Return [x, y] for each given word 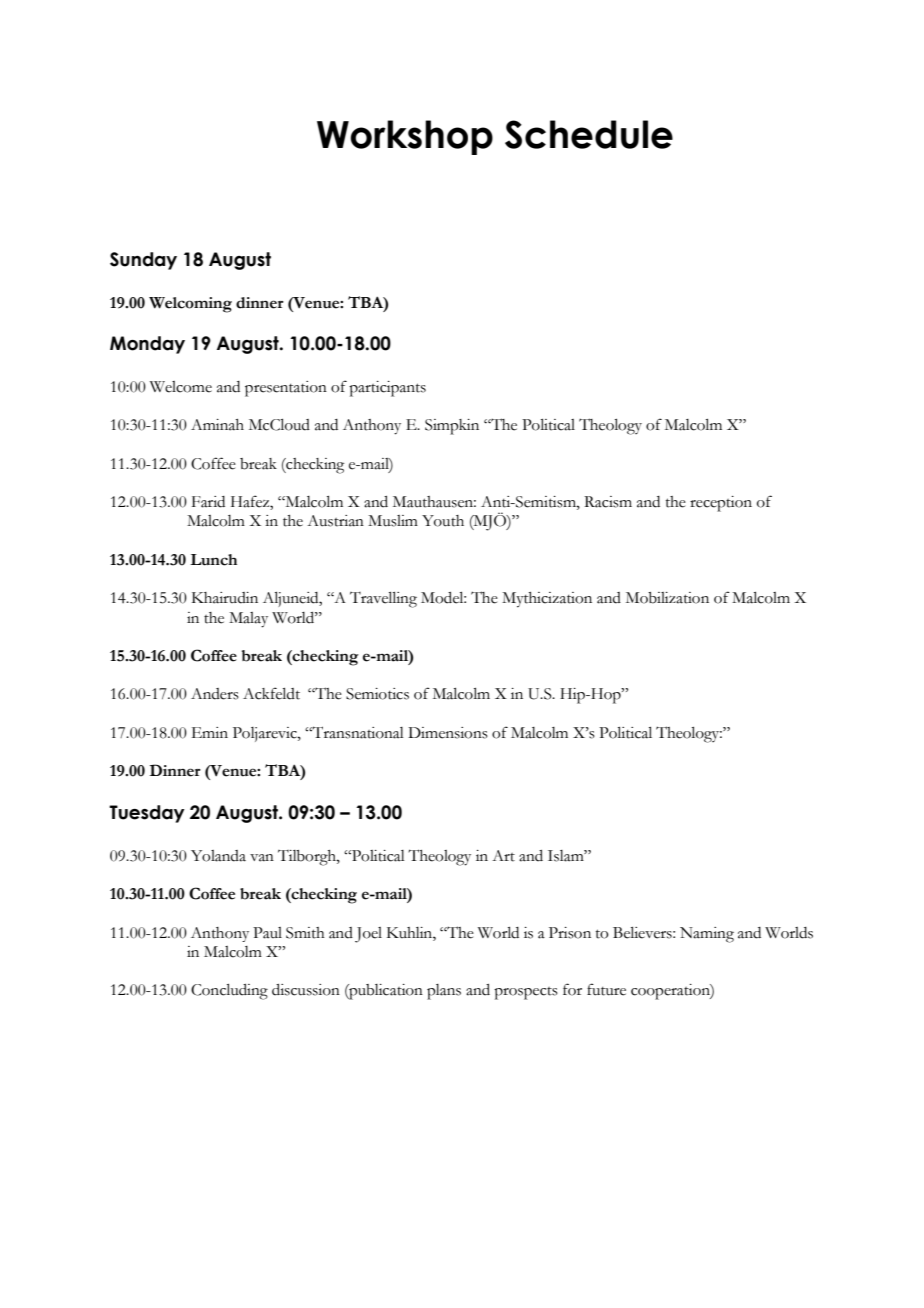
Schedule [589, 134]
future [606, 989]
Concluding [229, 992]
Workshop [405, 137]
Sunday [143, 261]
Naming [707, 935]
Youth [443, 521]
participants [387, 389]
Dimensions [448, 733]
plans [444, 992]
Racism [608, 502]
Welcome [181, 387]
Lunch [213, 560]
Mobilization [667, 598]
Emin [210, 732]
